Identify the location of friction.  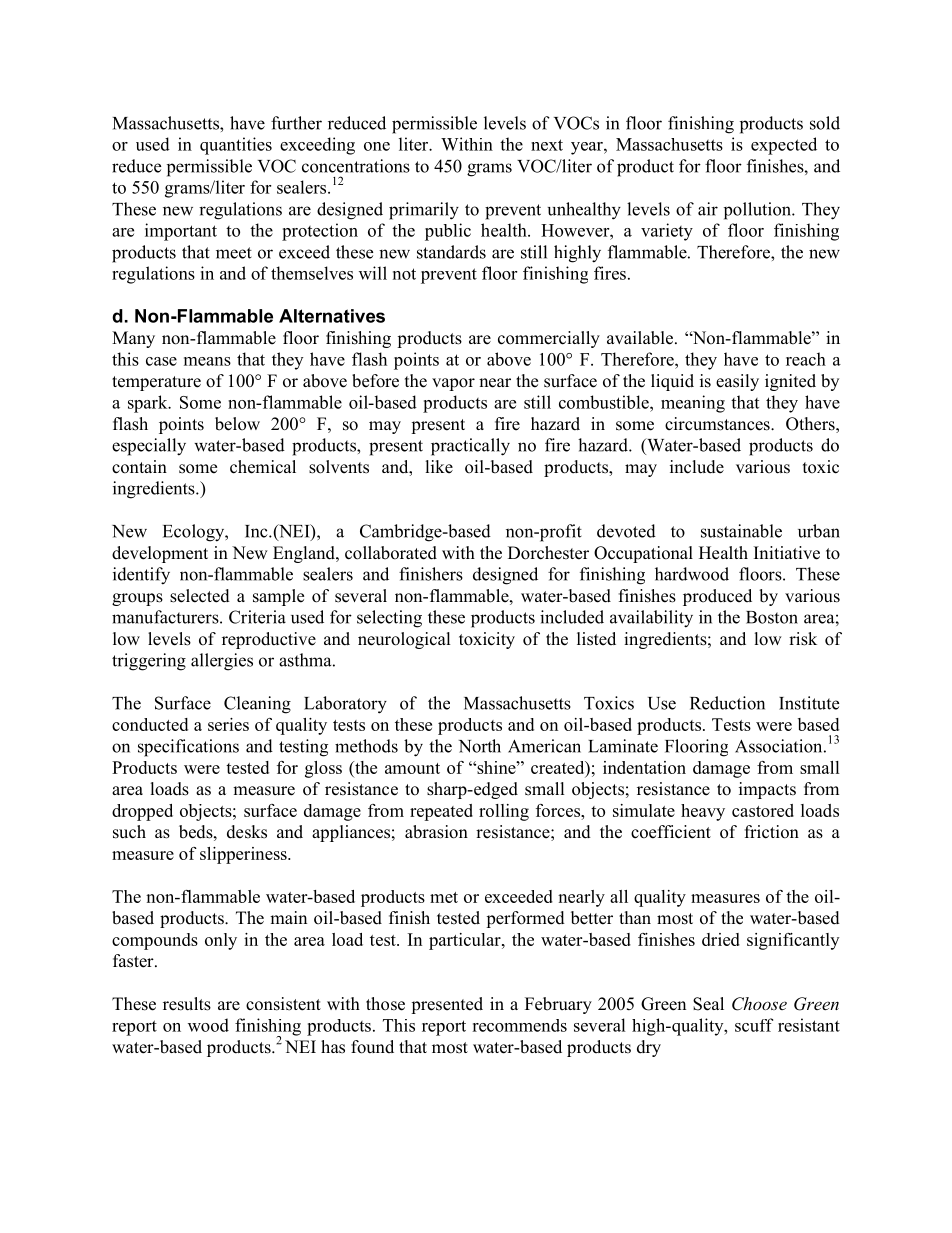
(772, 832).
